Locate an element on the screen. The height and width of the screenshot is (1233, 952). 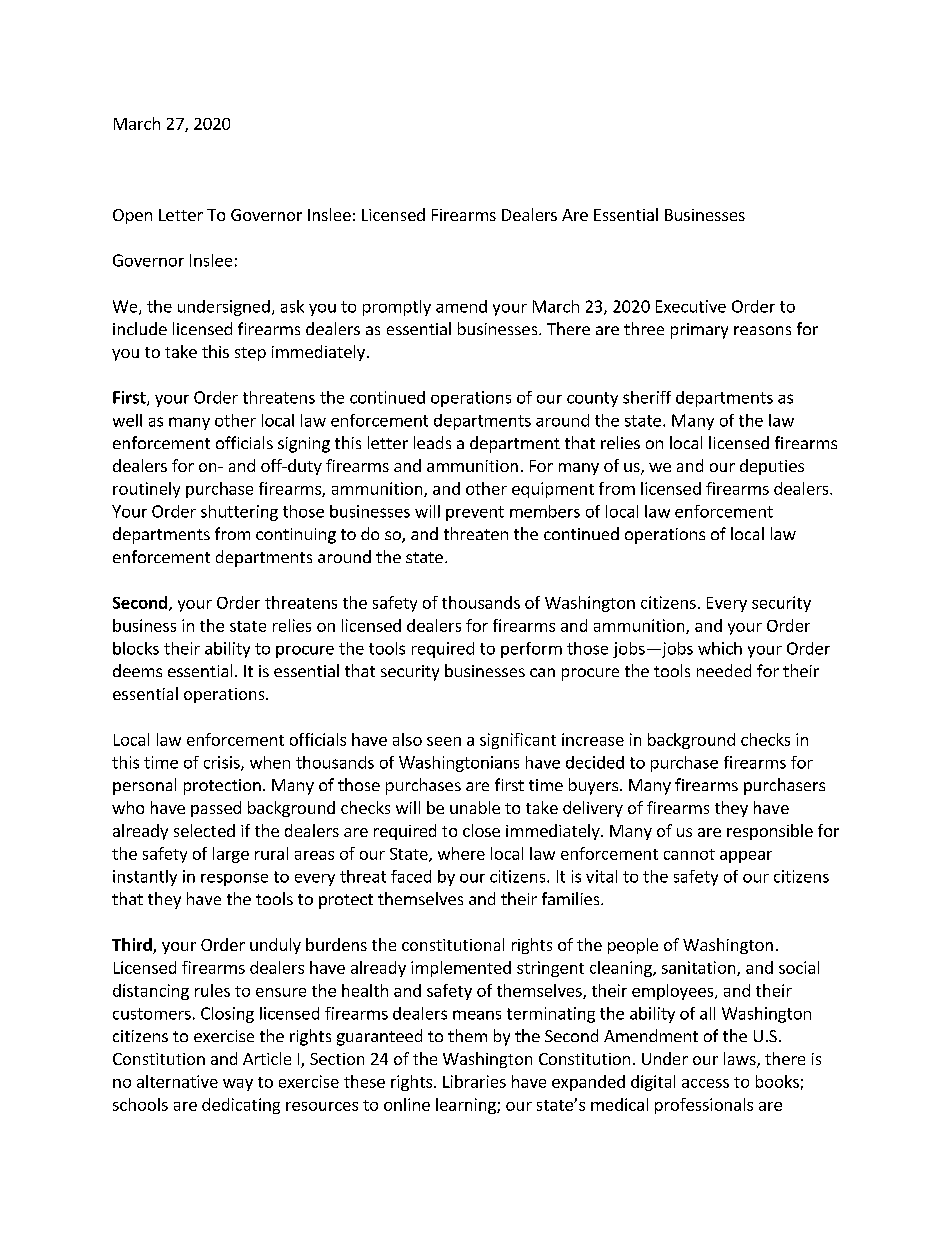
Executive is located at coordinates (691, 306).
